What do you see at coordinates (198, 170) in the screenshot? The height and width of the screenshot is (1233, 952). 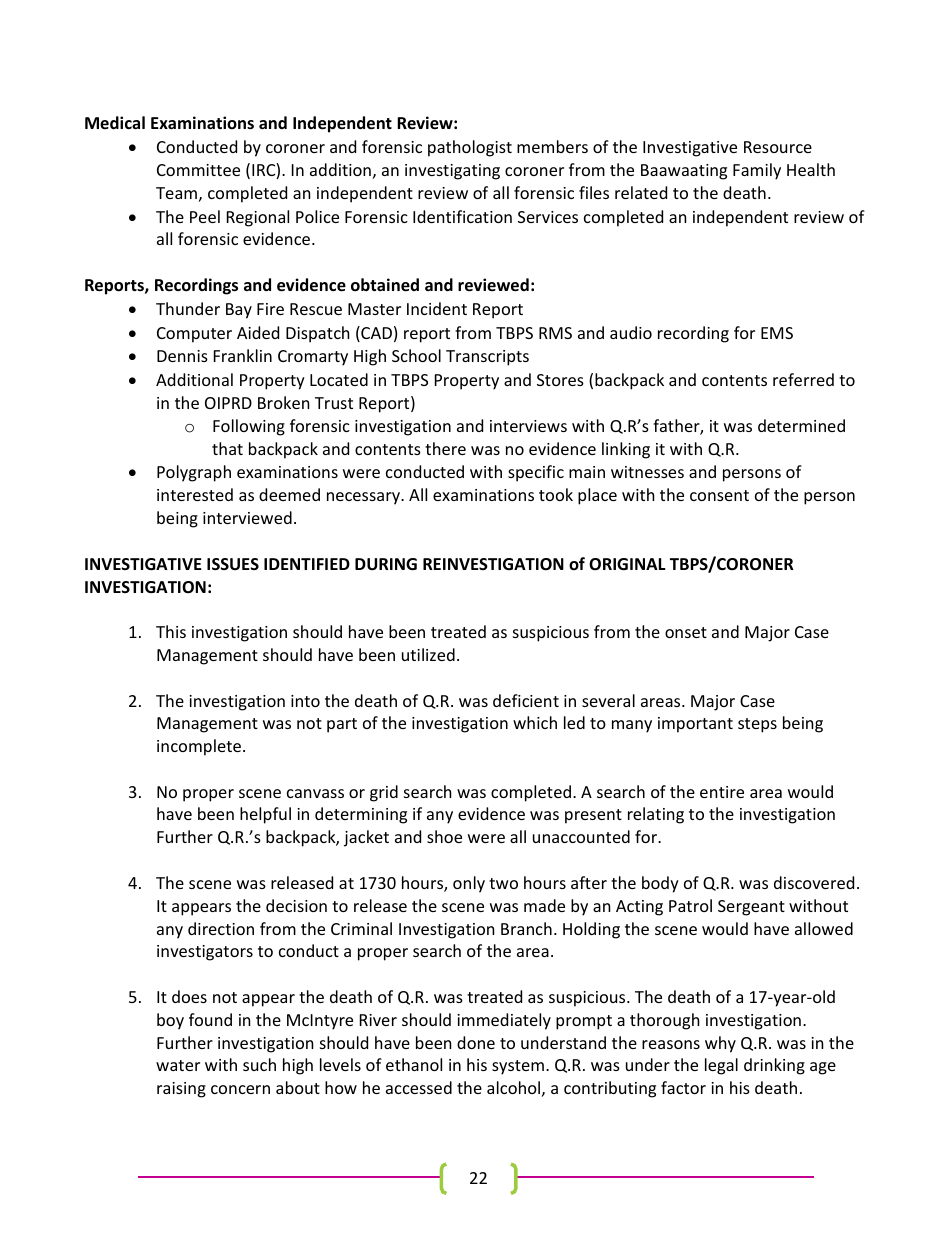 I see `Committee` at bounding box center [198, 170].
